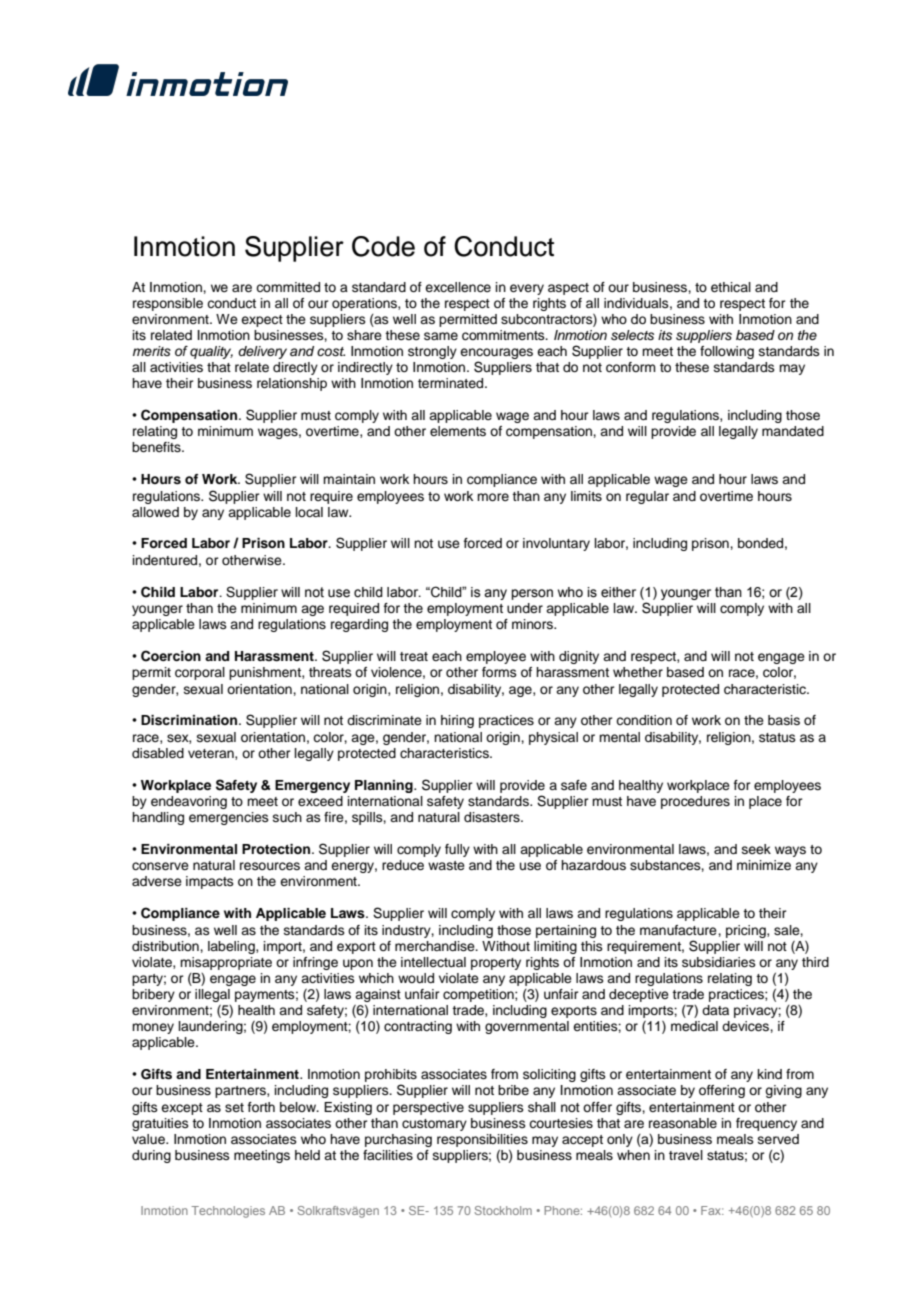 Image resolution: width=924 pixels, height=1308 pixels. Describe the element at coordinates (210, 882) in the page. I see `impacts` at that location.
